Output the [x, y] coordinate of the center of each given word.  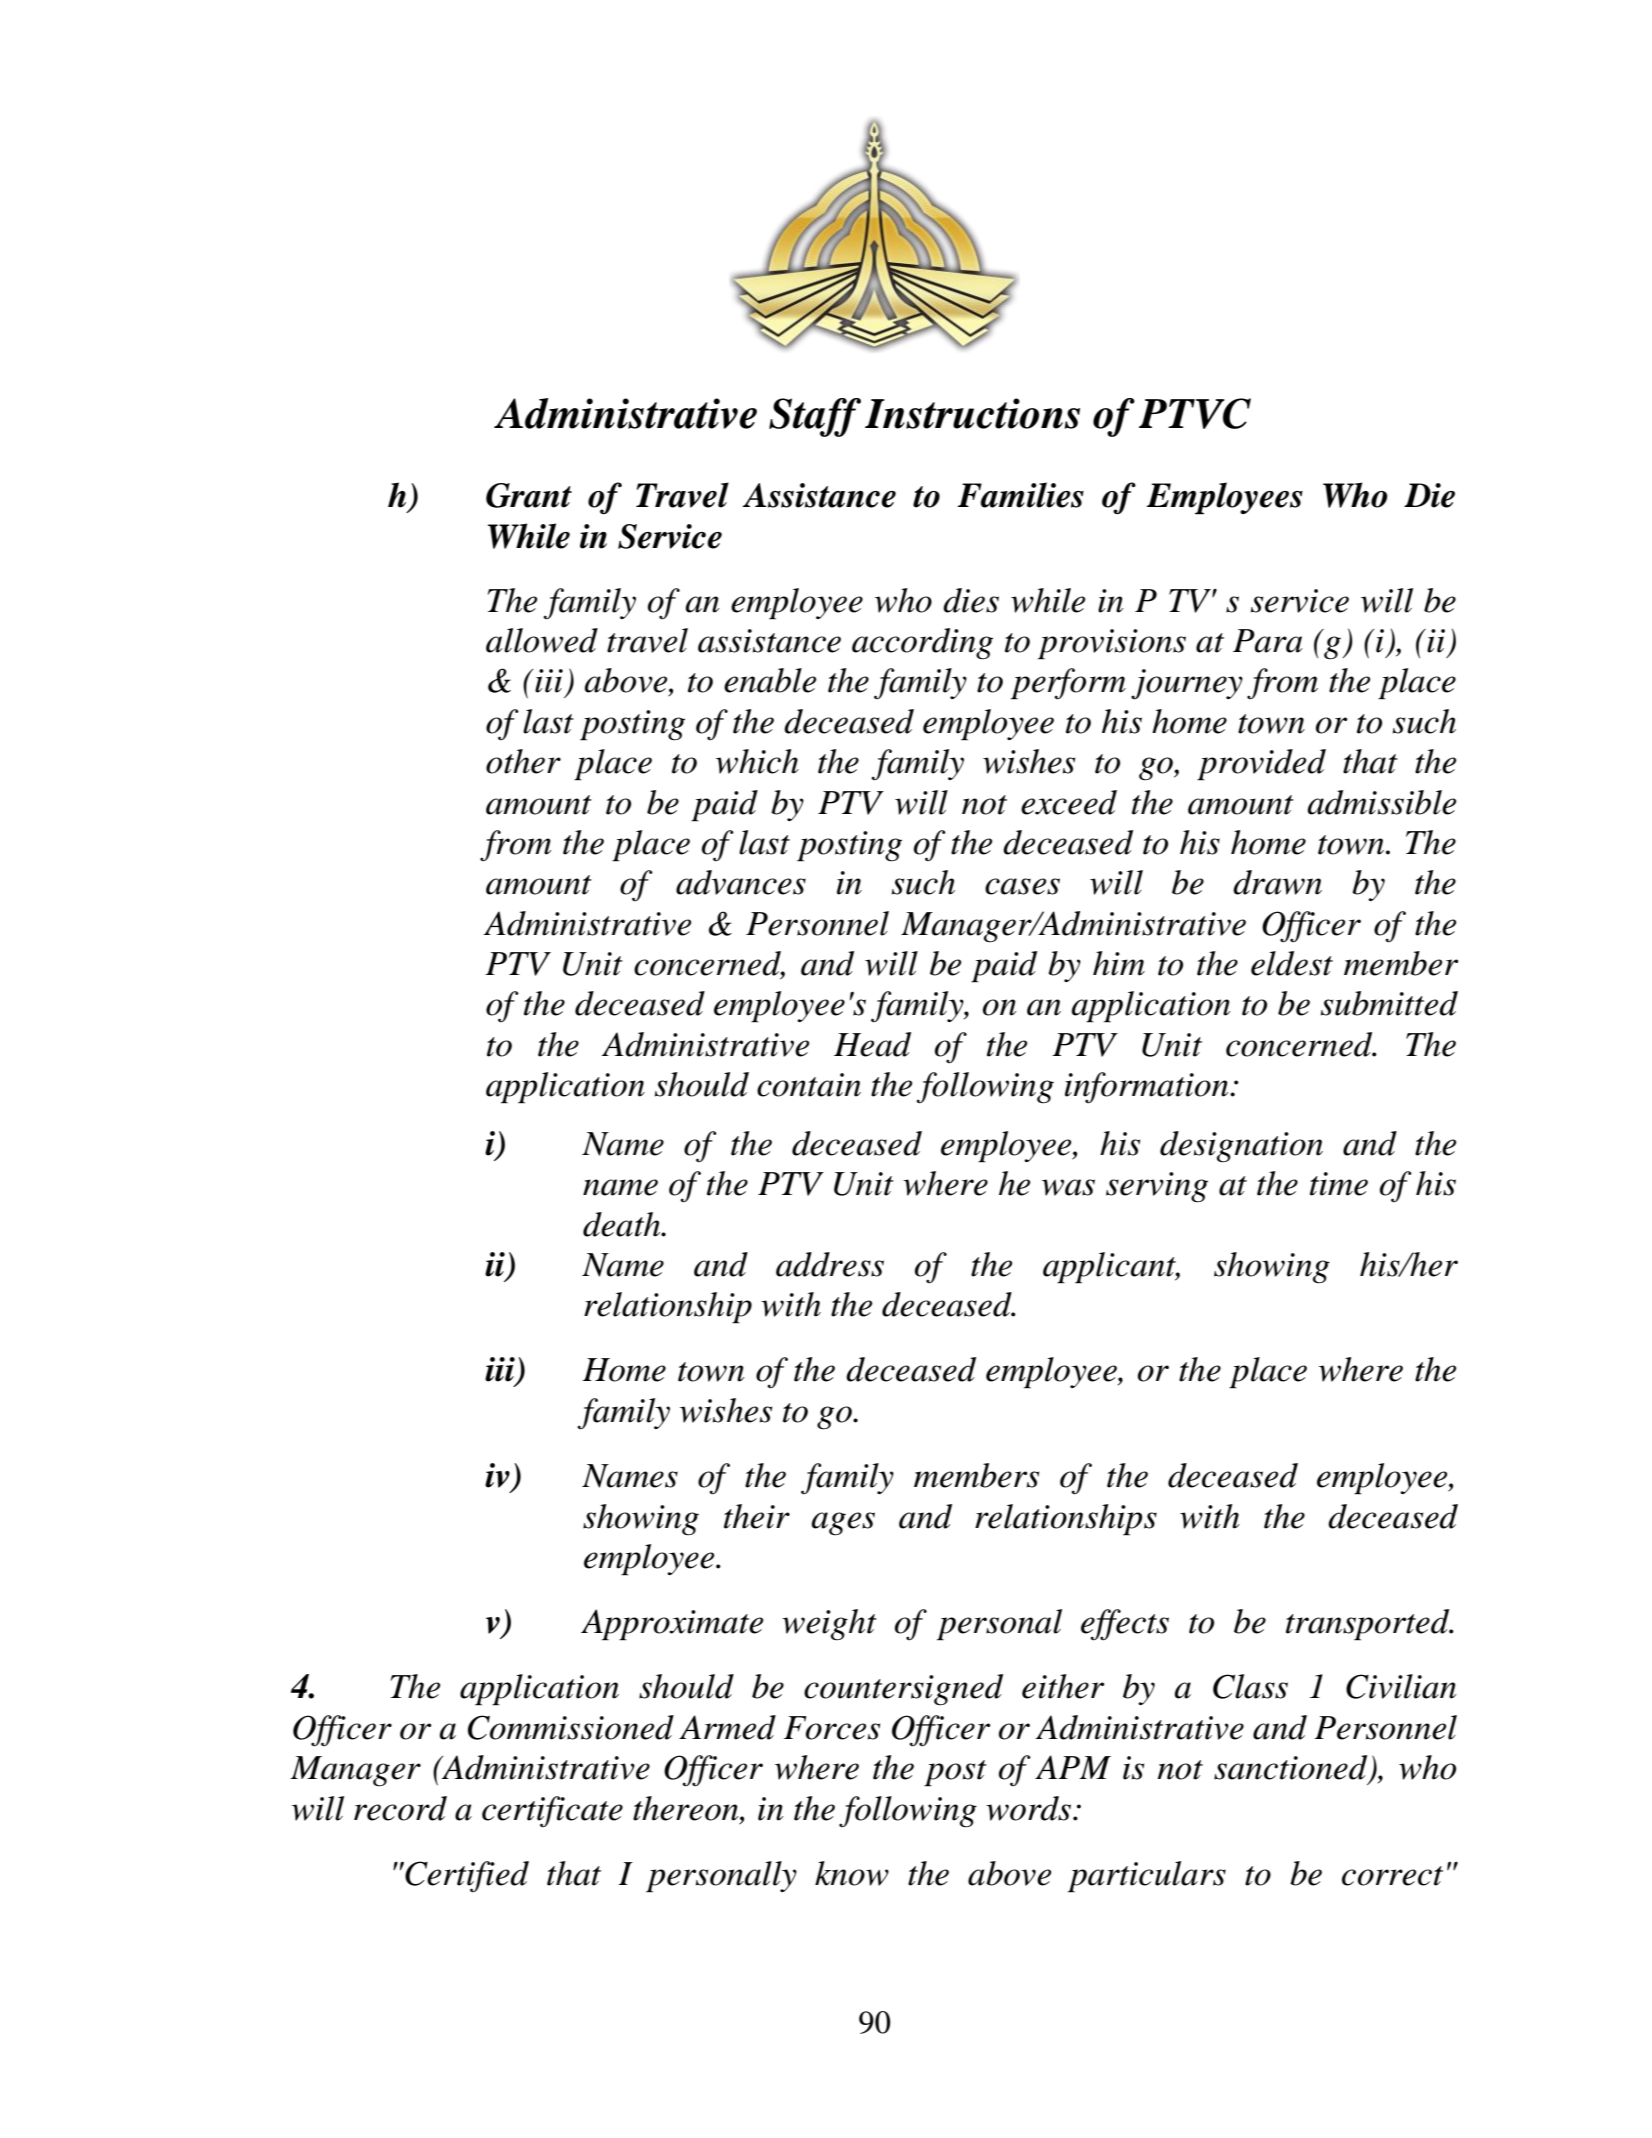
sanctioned [1292, 1768]
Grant [529, 495]
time [1339, 1184]
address [830, 1264]
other [523, 761]
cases [1022, 886]
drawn [1277, 882]
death [623, 1224]
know [852, 1873]
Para [1267, 641]
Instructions [972, 413]
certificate [552, 1812]
